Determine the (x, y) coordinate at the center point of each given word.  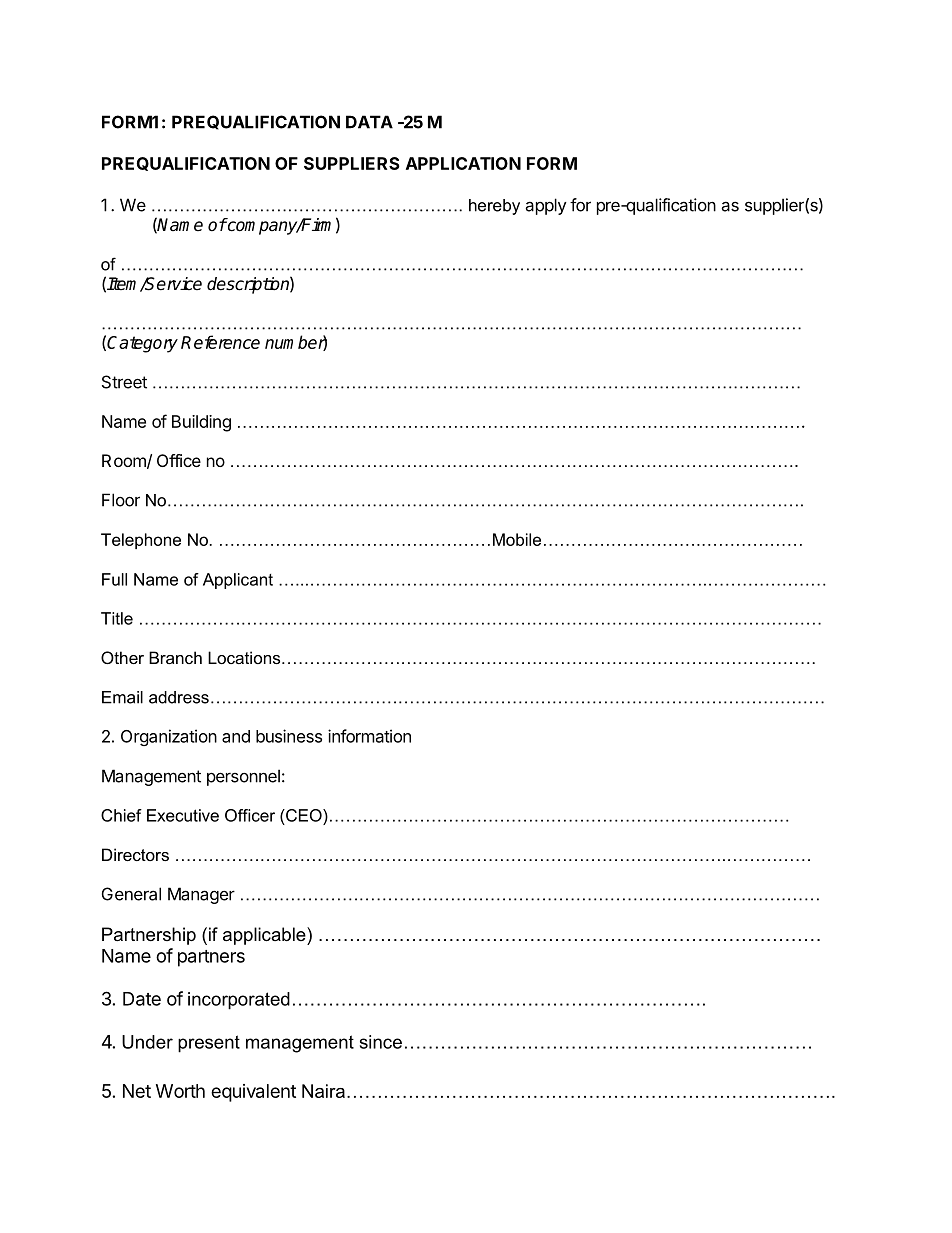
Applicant (238, 581)
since (381, 1042)
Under (147, 1042)
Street (124, 382)
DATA (369, 122)
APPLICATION (463, 163)
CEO (304, 815)
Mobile (517, 539)
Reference (220, 342)
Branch (175, 657)
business (289, 736)
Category (142, 344)
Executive (183, 815)
